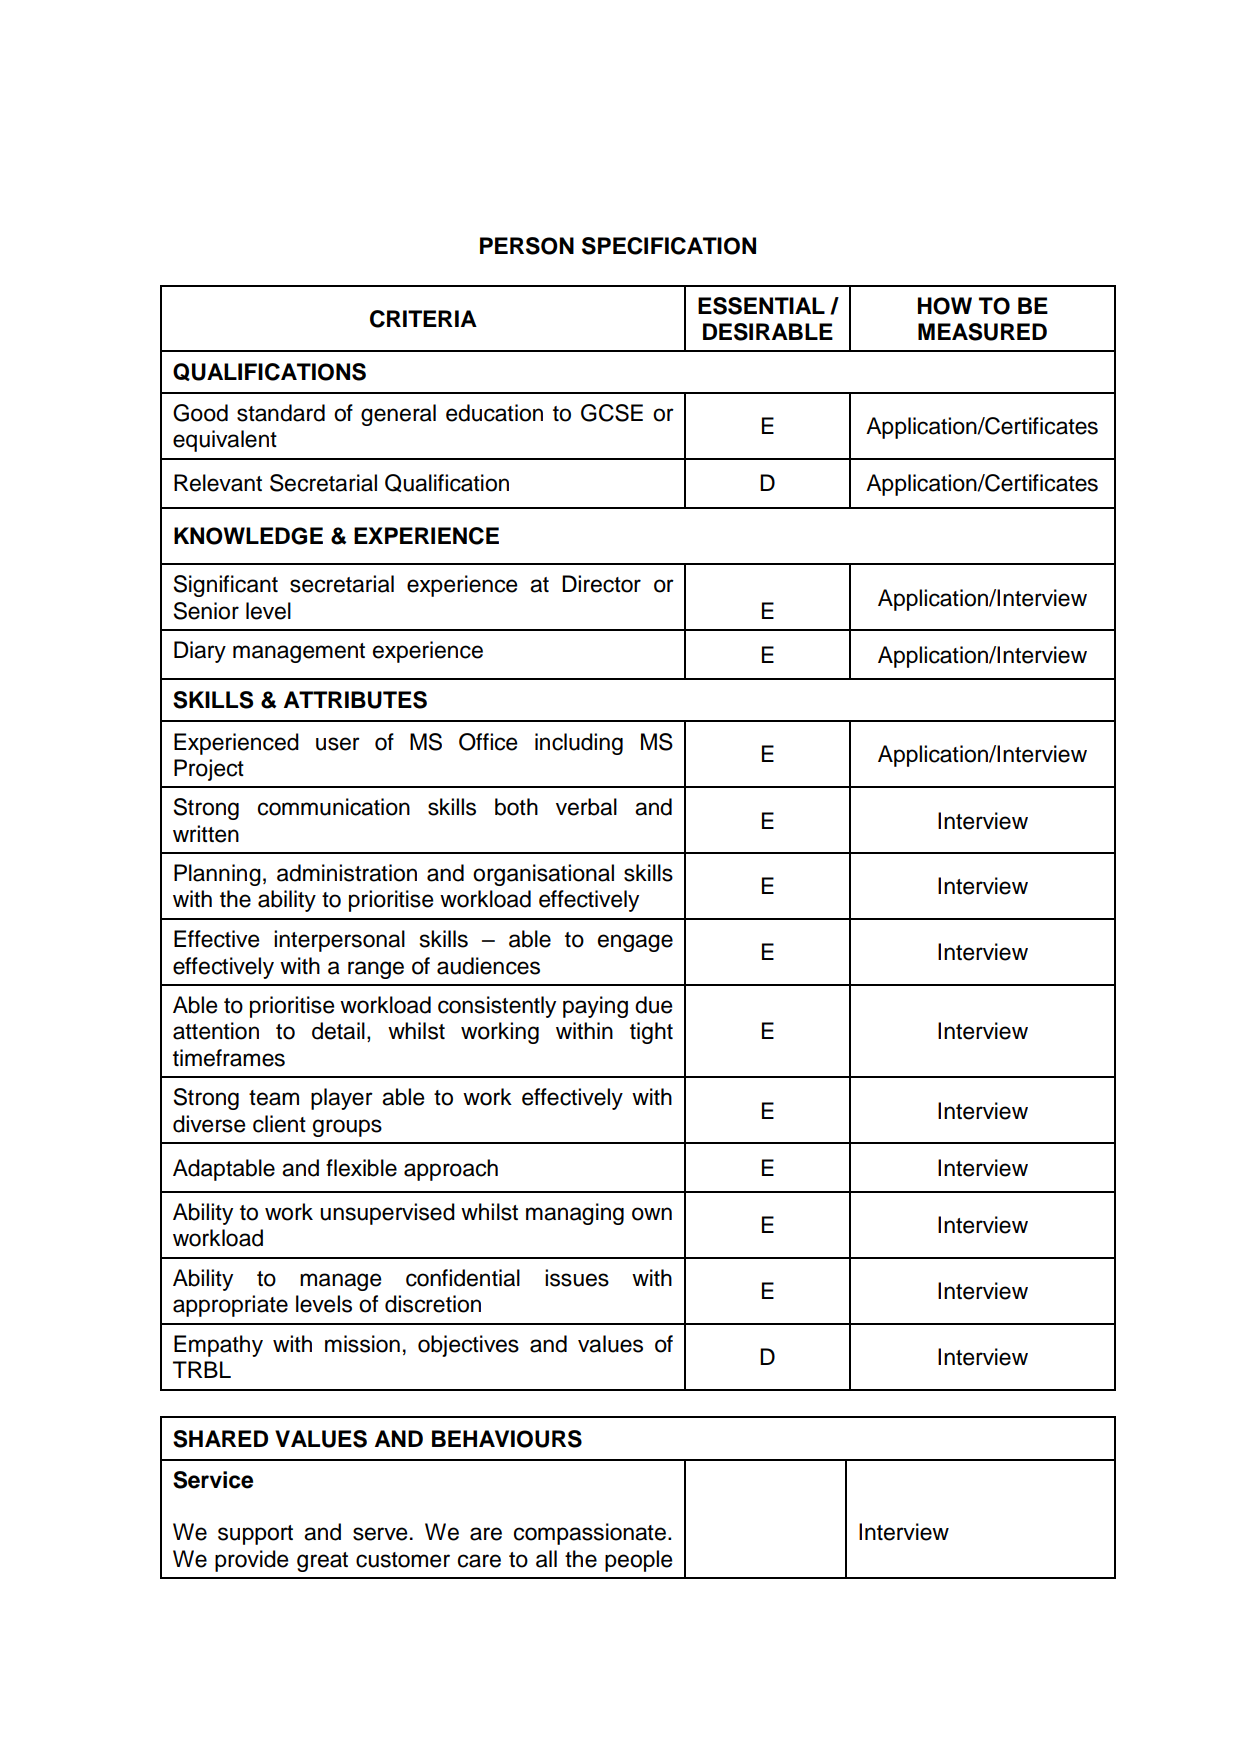 The image size is (1236, 1748). Describe the element at coordinates (423, 319) in the screenshot. I see `CRITERIA` at that location.
